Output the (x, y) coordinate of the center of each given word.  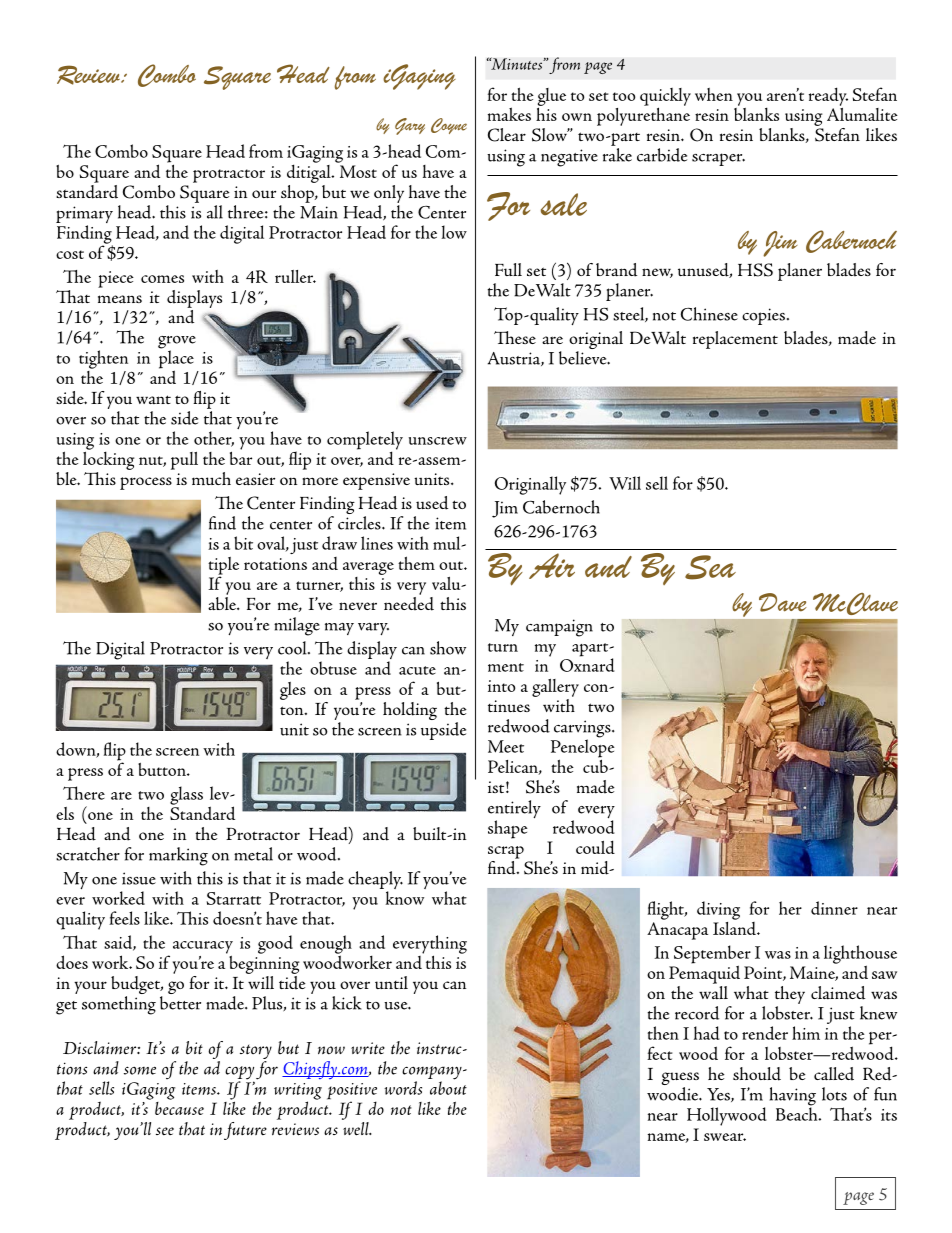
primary (84, 216)
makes (509, 114)
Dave (783, 602)
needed (409, 602)
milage (297, 626)
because (179, 1107)
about (448, 1087)
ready (828, 96)
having (793, 1097)
